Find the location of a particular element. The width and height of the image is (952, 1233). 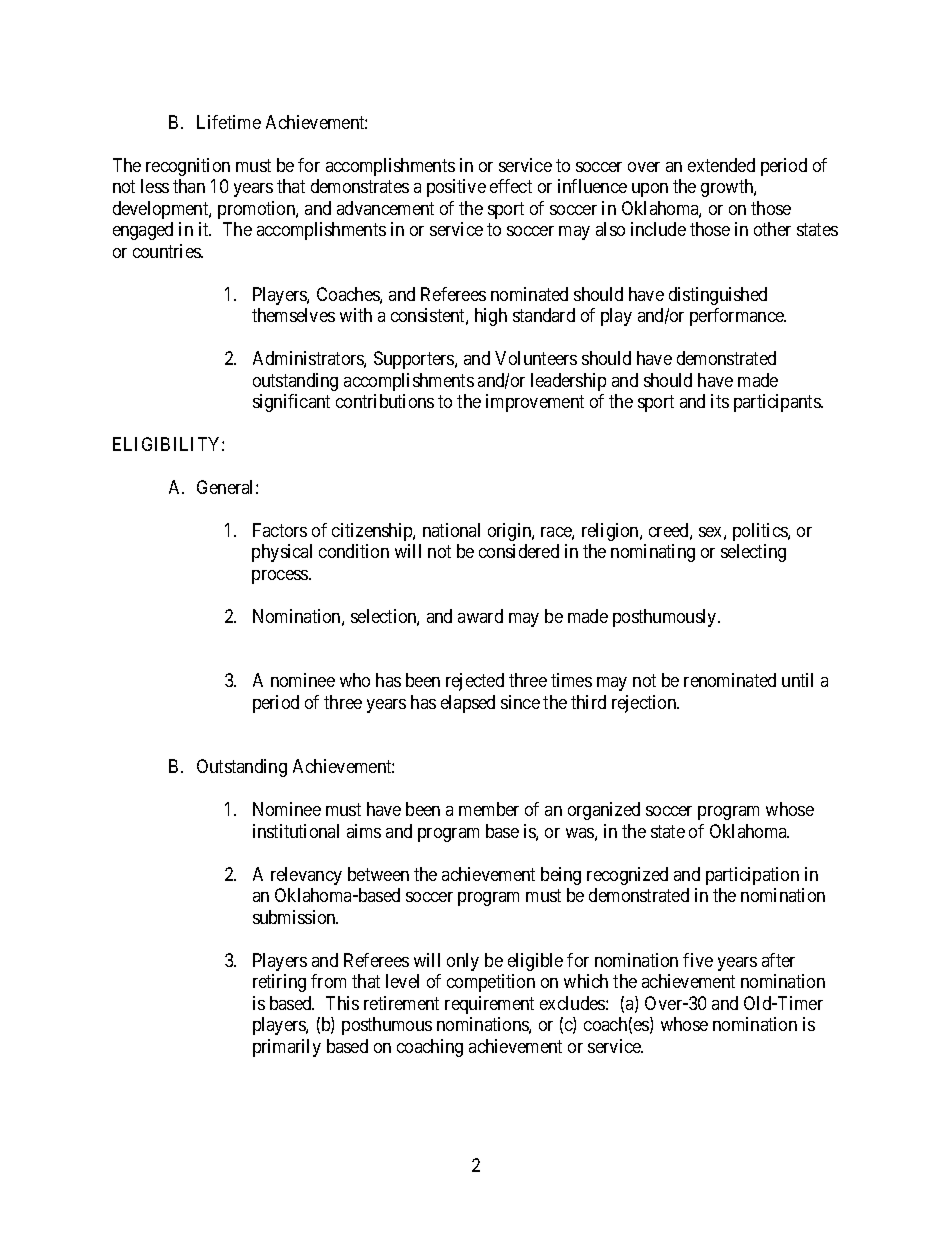

themselves is located at coordinates (293, 315).
